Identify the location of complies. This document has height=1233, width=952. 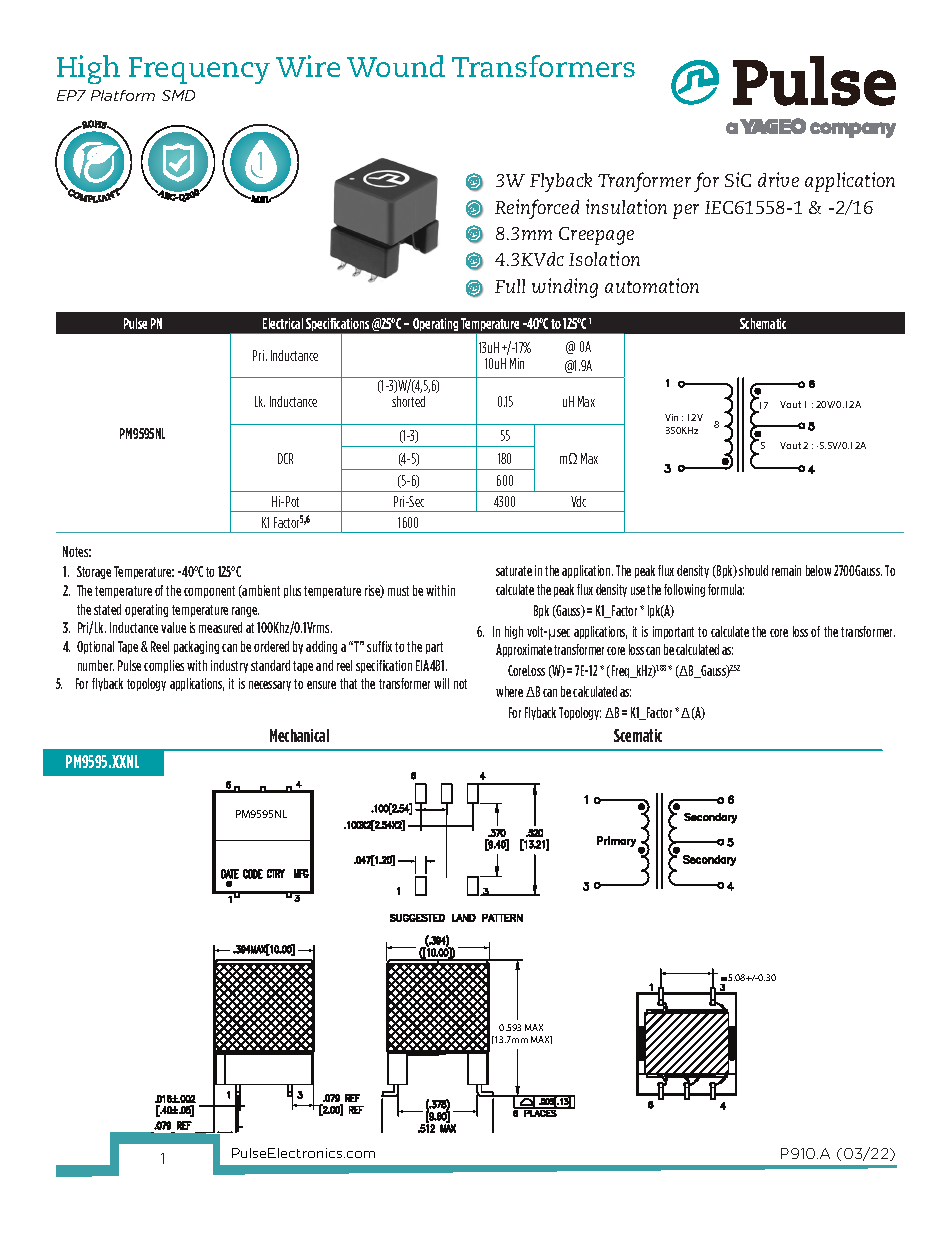
(164, 666).
